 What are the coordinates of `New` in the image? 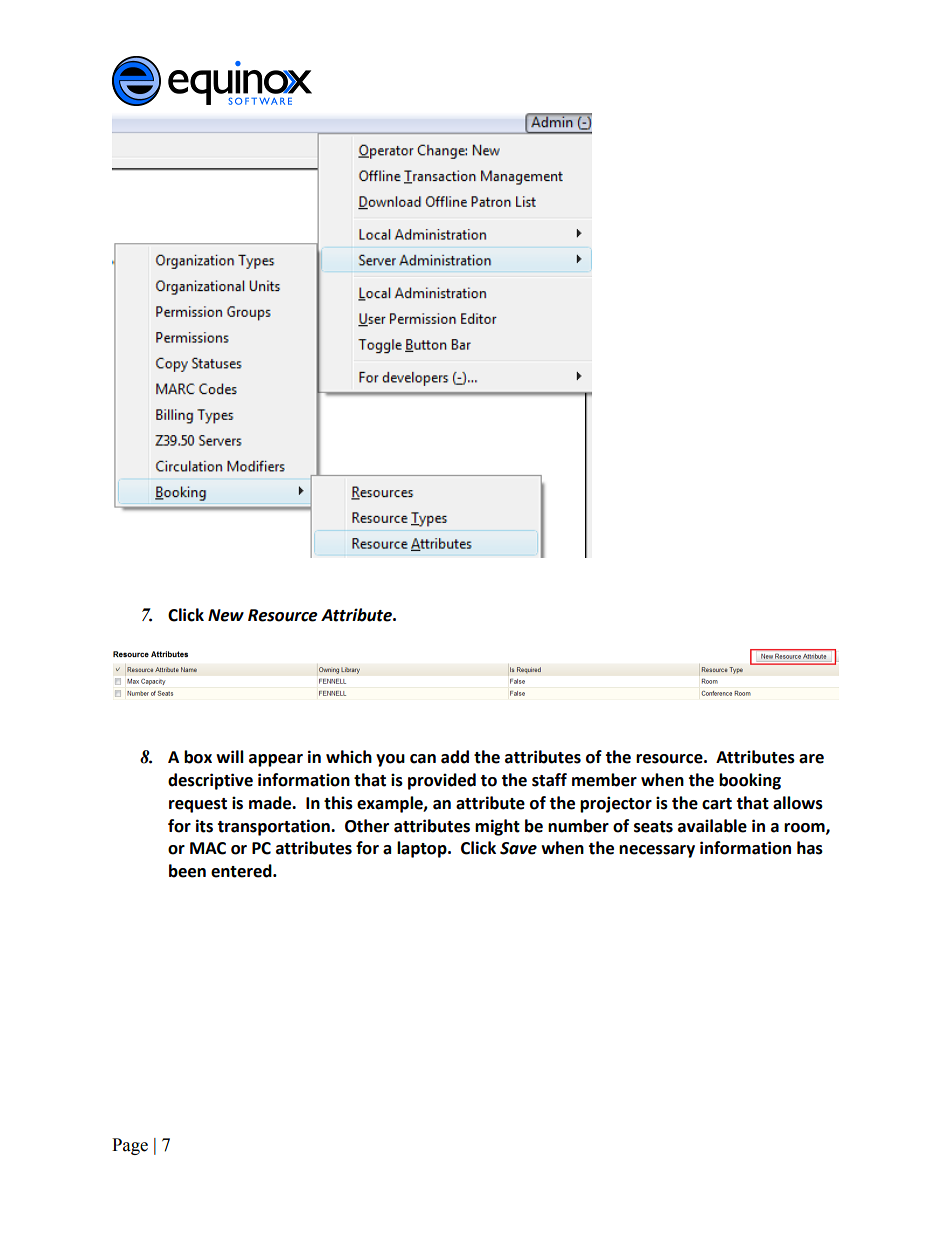 It's located at (226, 615).
